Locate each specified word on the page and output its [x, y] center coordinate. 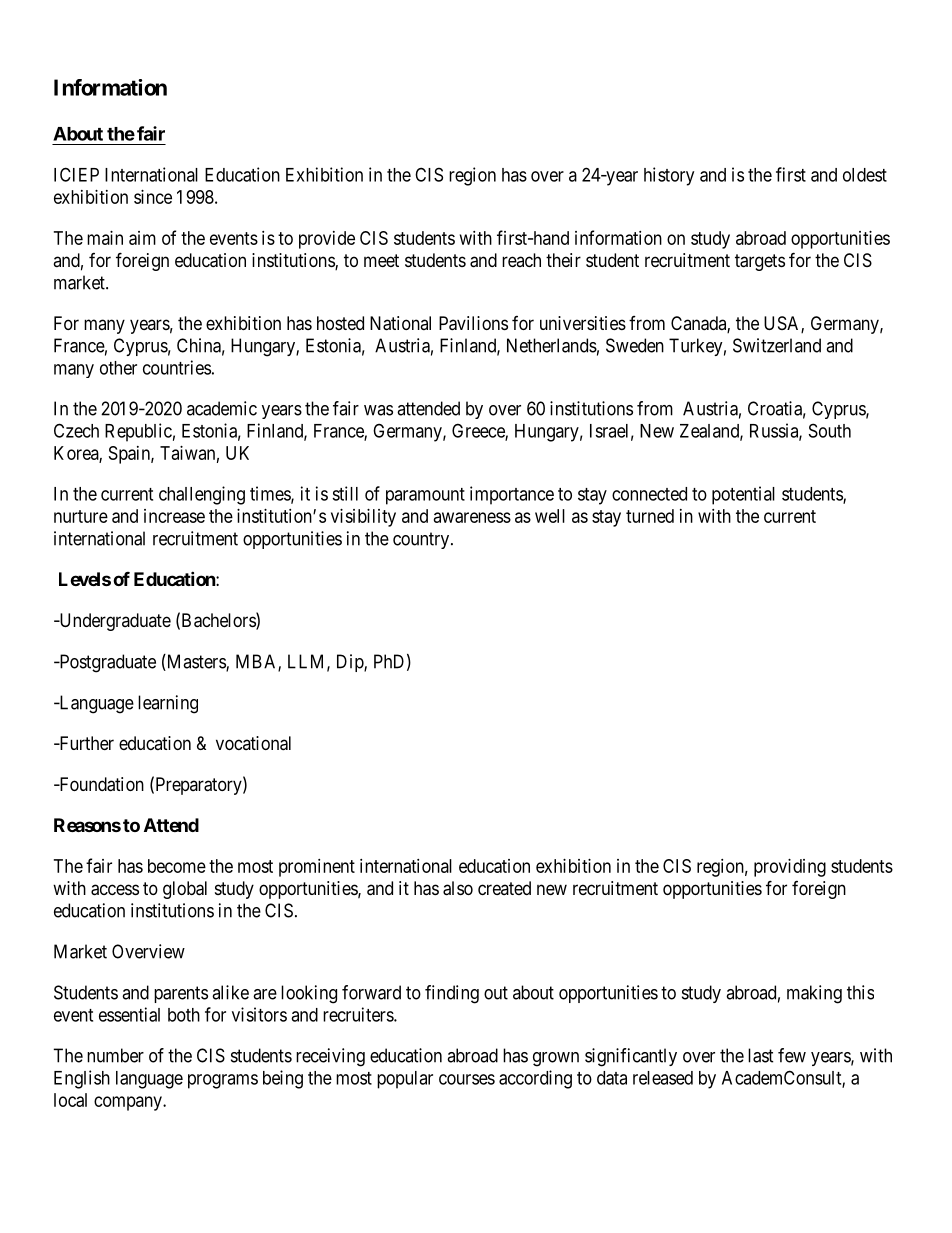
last [761, 1055]
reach [521, 260]
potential [743, 495]
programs [223, 1081]
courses [467, 1079]
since [153, 197]
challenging [202, 495]
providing [790, 868]
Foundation [100, 784]
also [458, 888]
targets [760, 262]
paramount [425, 496]
